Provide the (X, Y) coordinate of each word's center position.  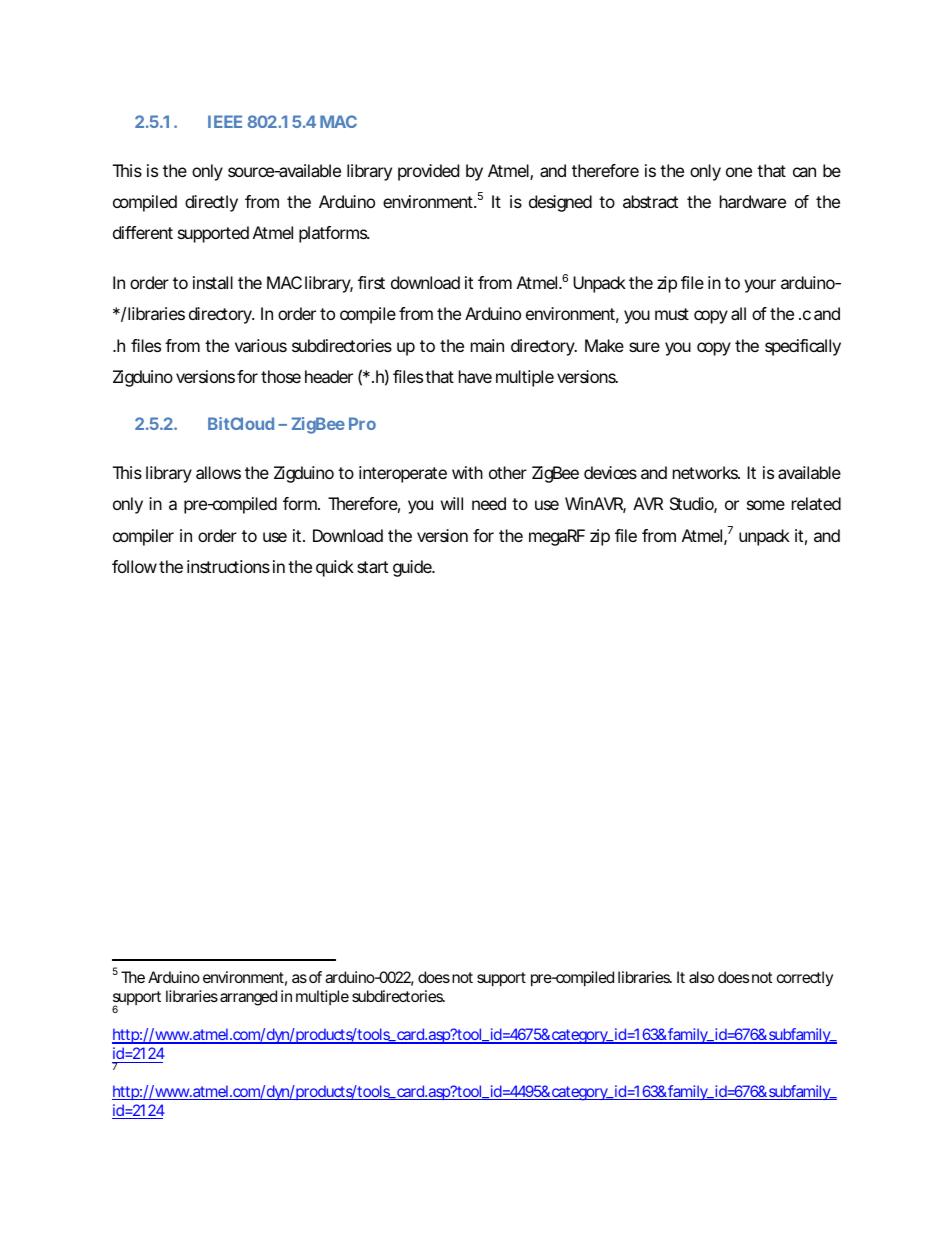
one (739, 172)
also (701, 977)
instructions (228, 566)
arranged (248, 998)
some (766, 505)
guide (413, 568)
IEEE (225, 121)
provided (428, 172)
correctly (805, 978)
